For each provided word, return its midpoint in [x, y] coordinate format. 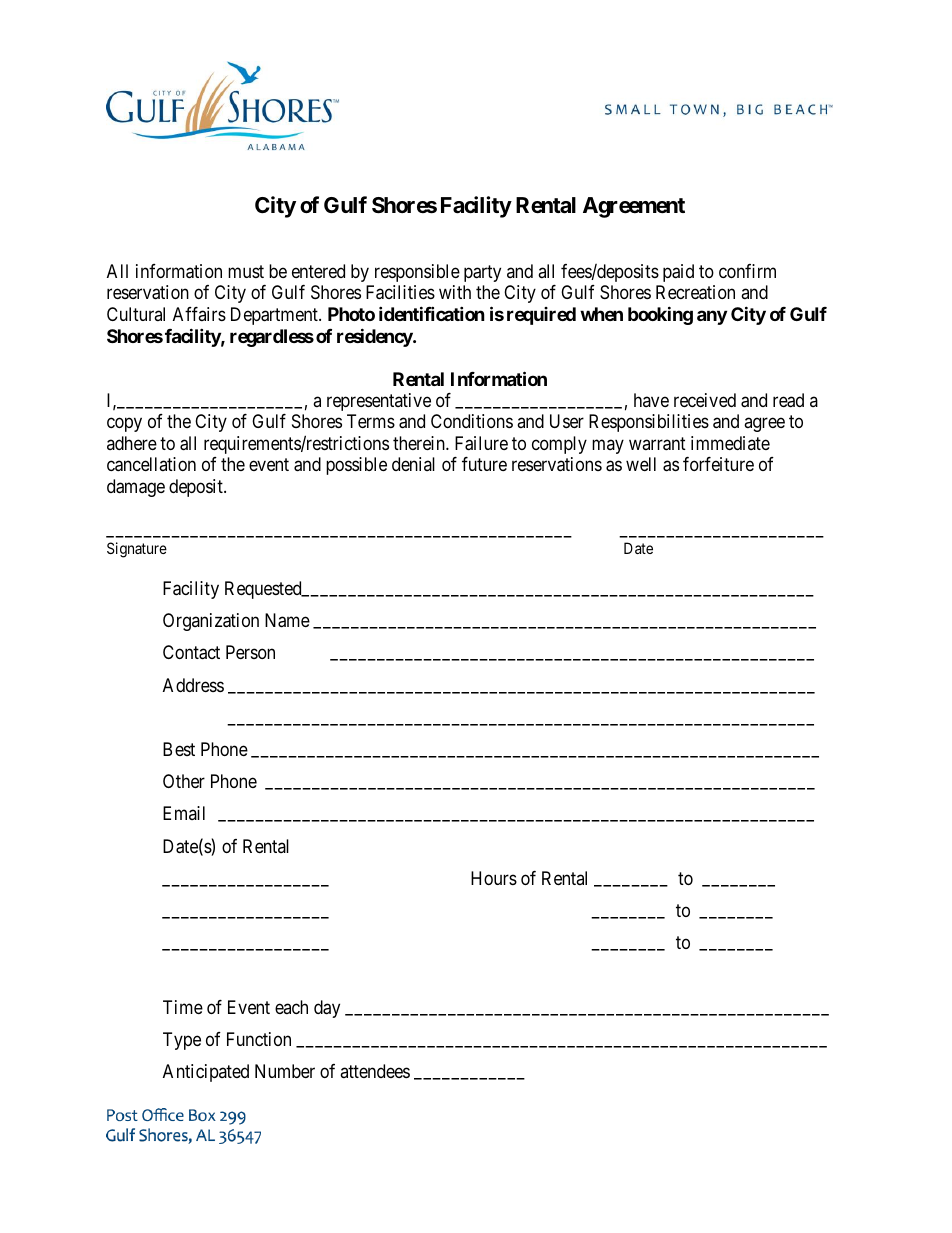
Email [184, 813]
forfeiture [718, 464]
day [327, 1009]
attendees [375, 1071]
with [455, 292]
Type [182, 1041]
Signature [137, 550]
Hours [494, 878]
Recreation [695, 292]
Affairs [199, 314]
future [484, 464]
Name [287, 620]
